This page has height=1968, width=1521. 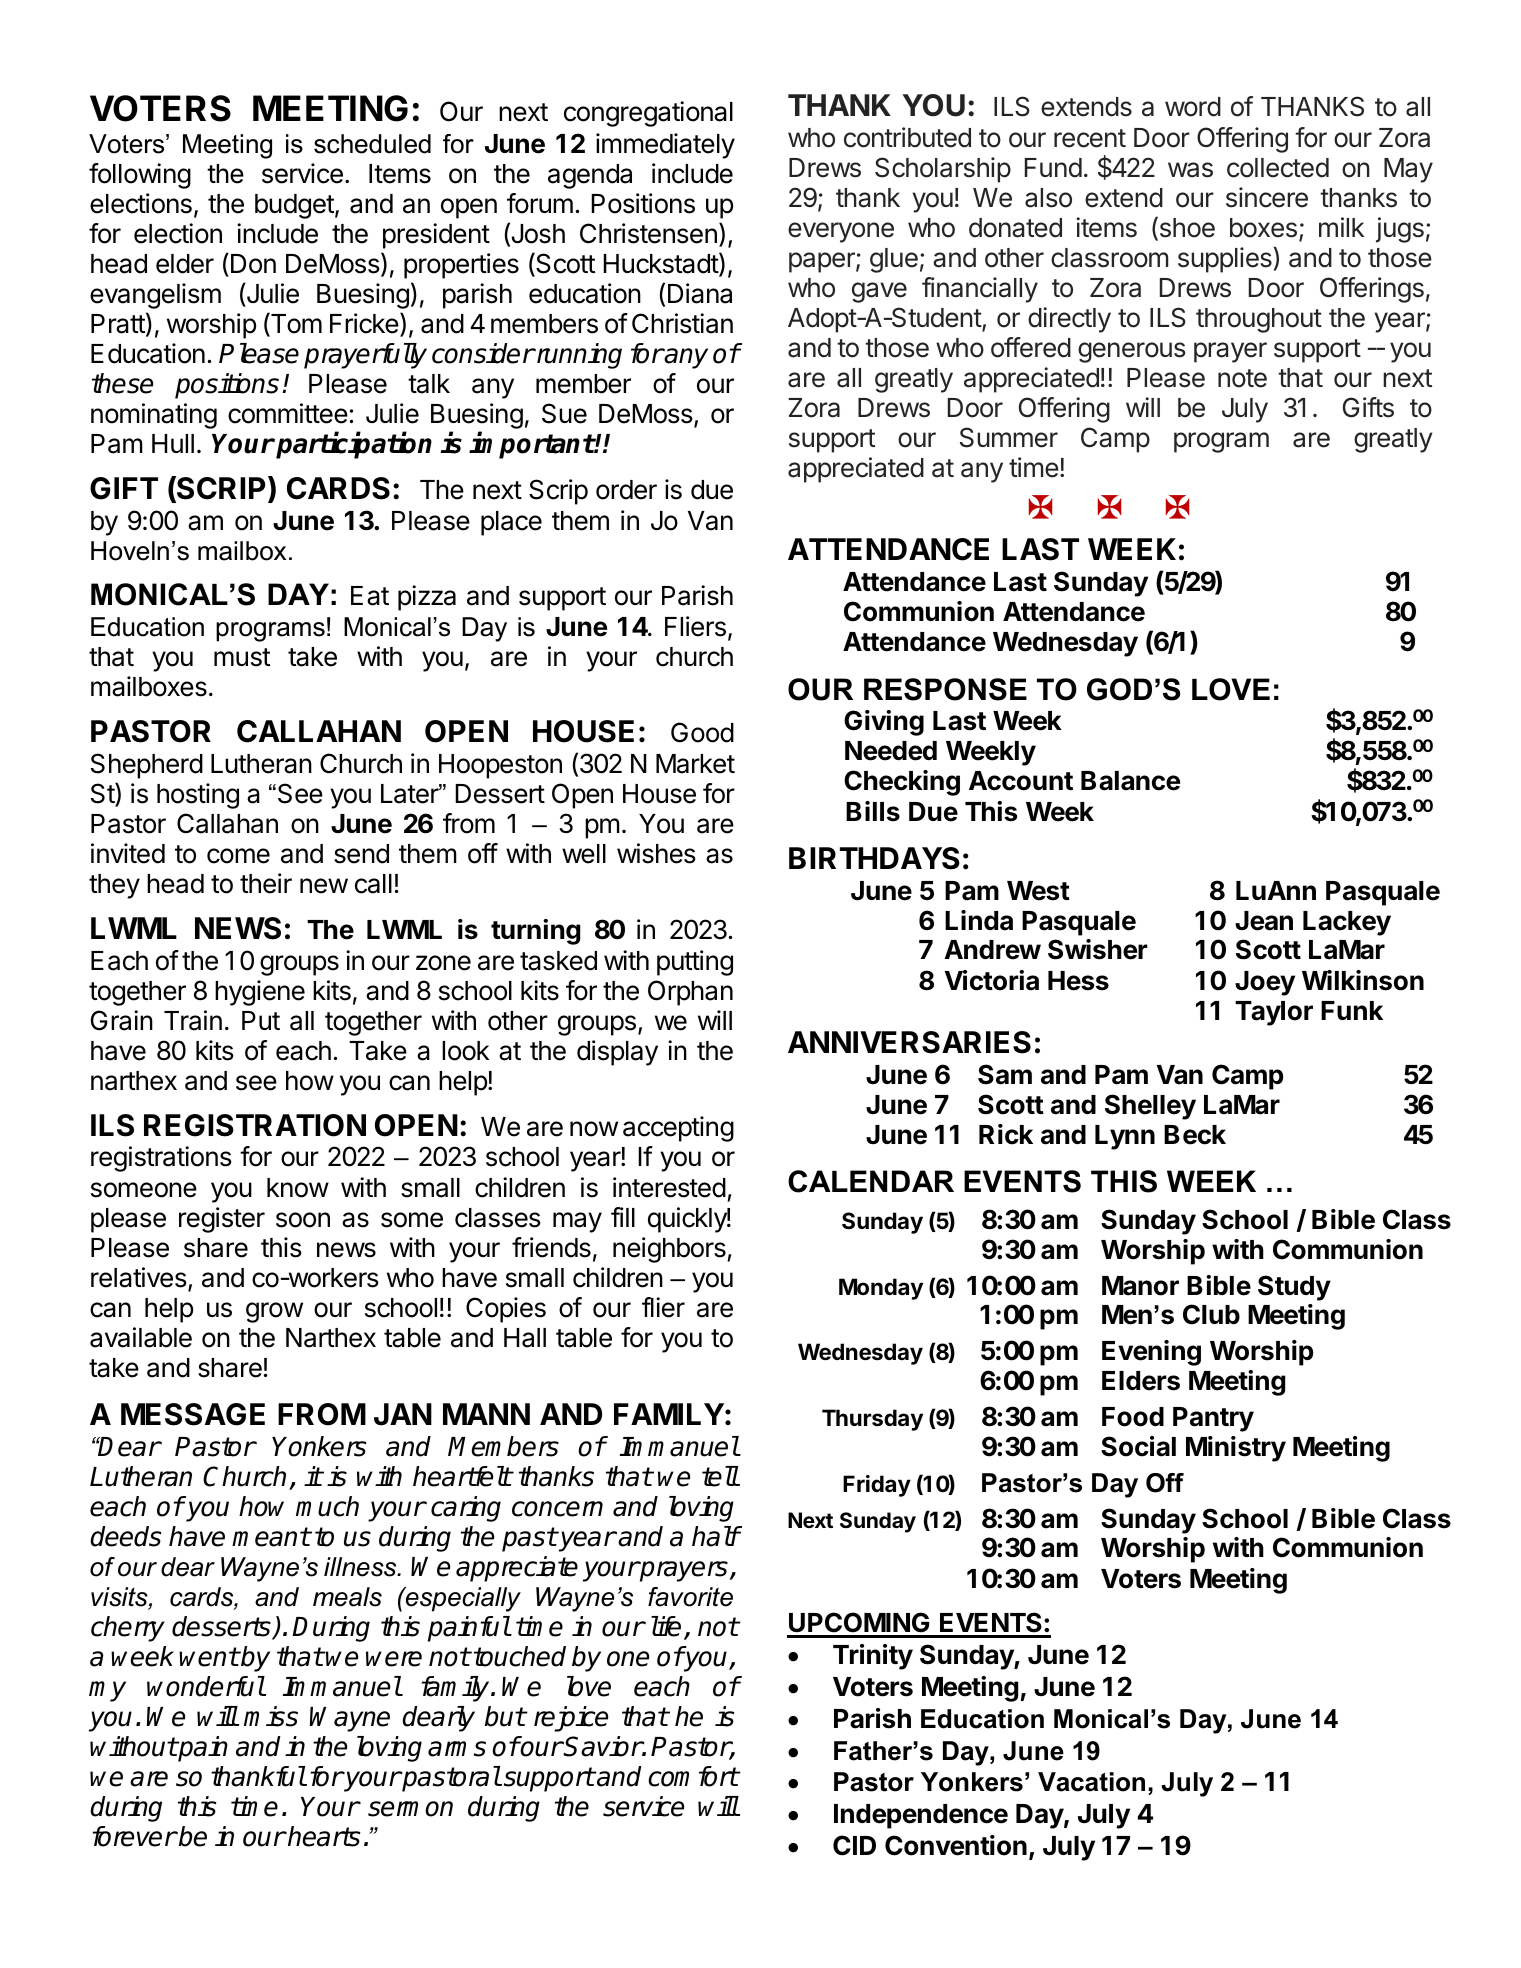 I want to click on collected, so click(x=1278, y=168).
